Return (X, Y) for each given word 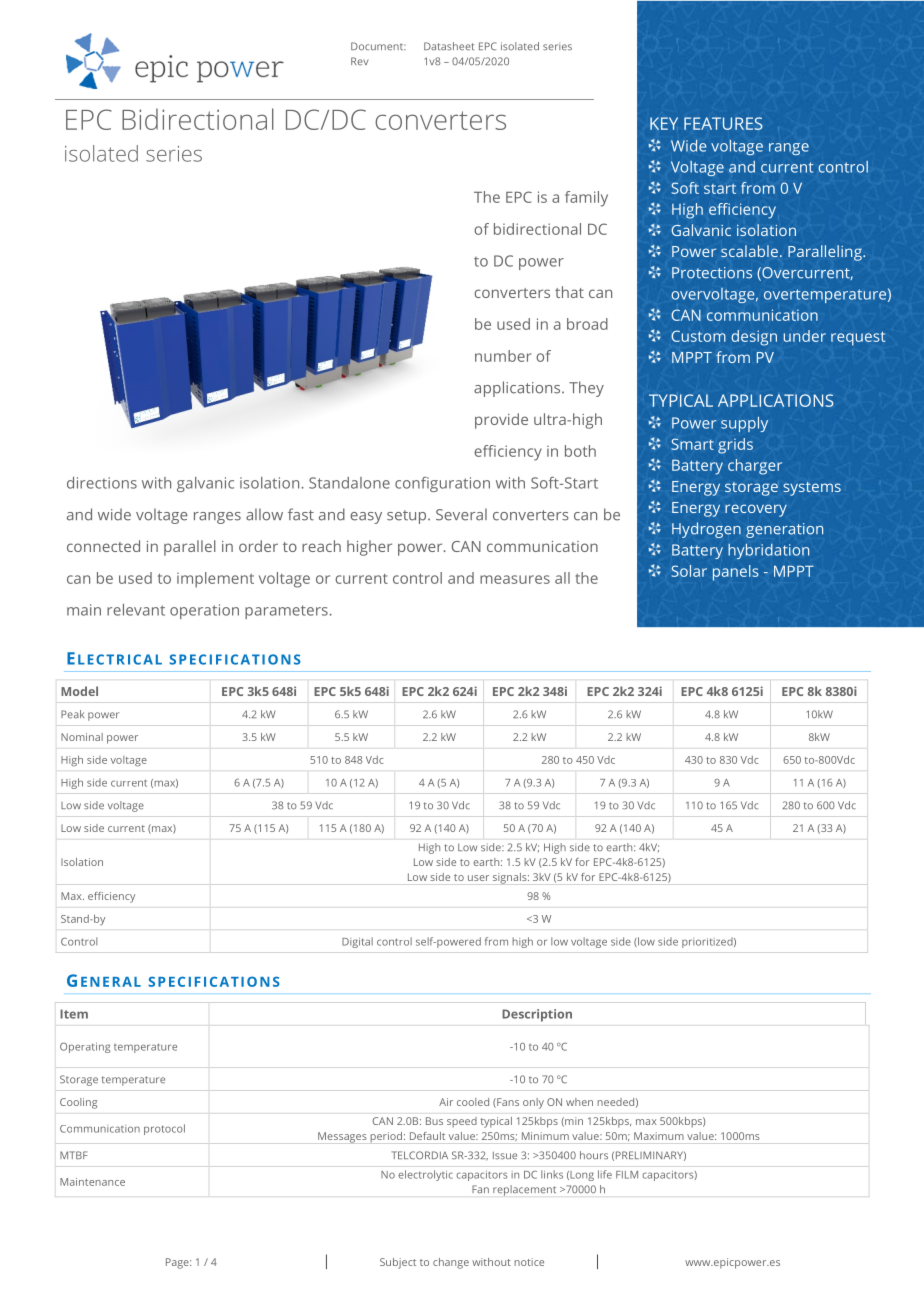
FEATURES (723, 123)
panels (736, 573)
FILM (627, 1175)
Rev (359, 61)
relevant (136, 610)
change (451, 1263)
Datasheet (449, 46)
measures (515, 579)
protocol (164, 1129)
